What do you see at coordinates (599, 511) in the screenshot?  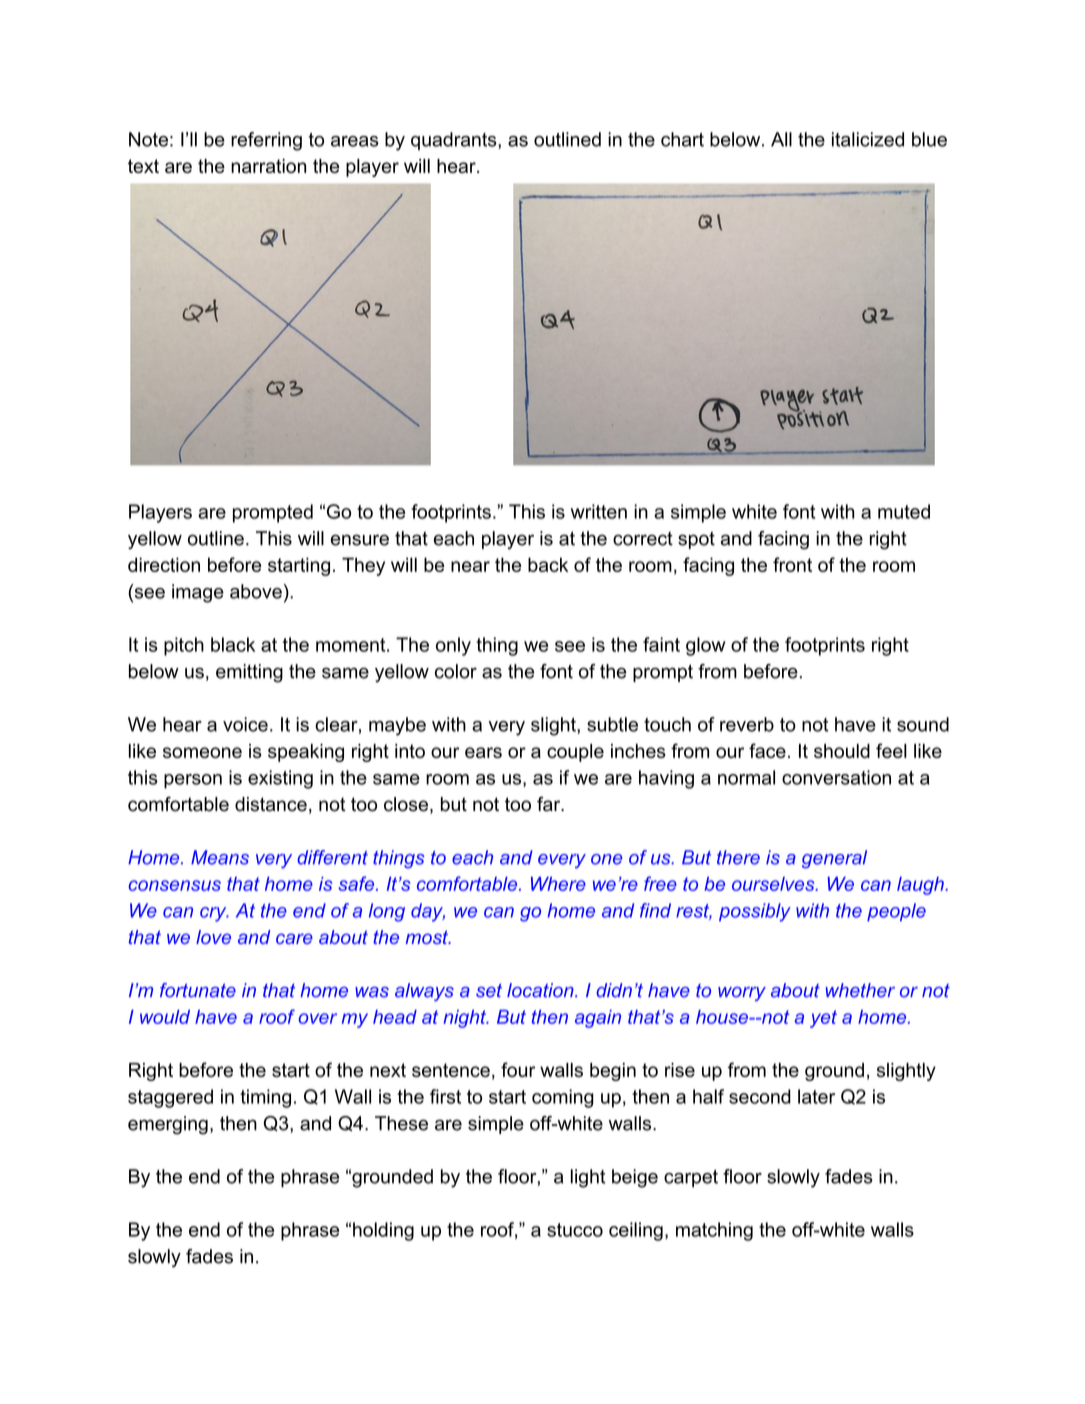 I see `written` at bounding box center [599, 511].
